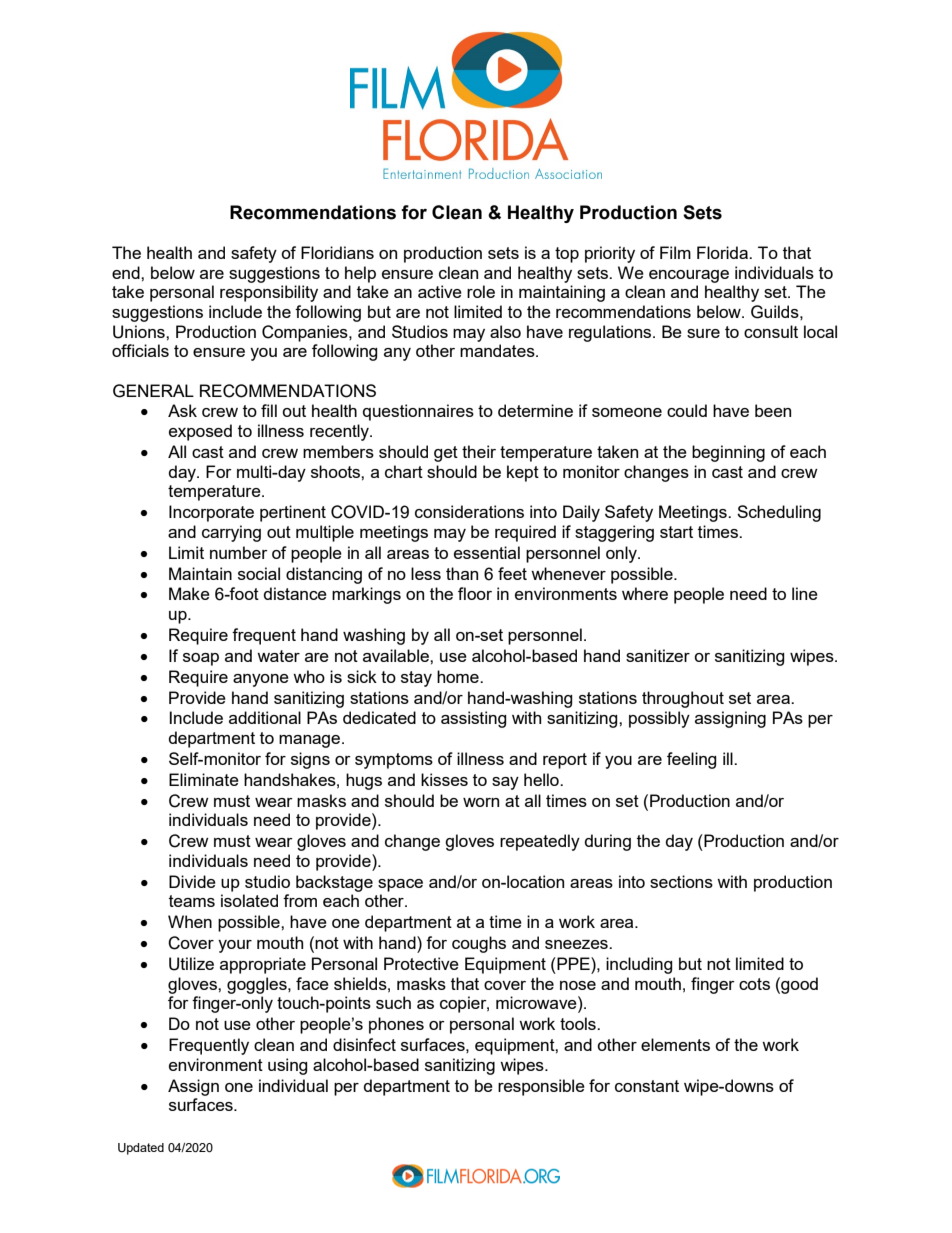 The image size is (952, 1233). I want to click on anyone, so click(261, 680).
